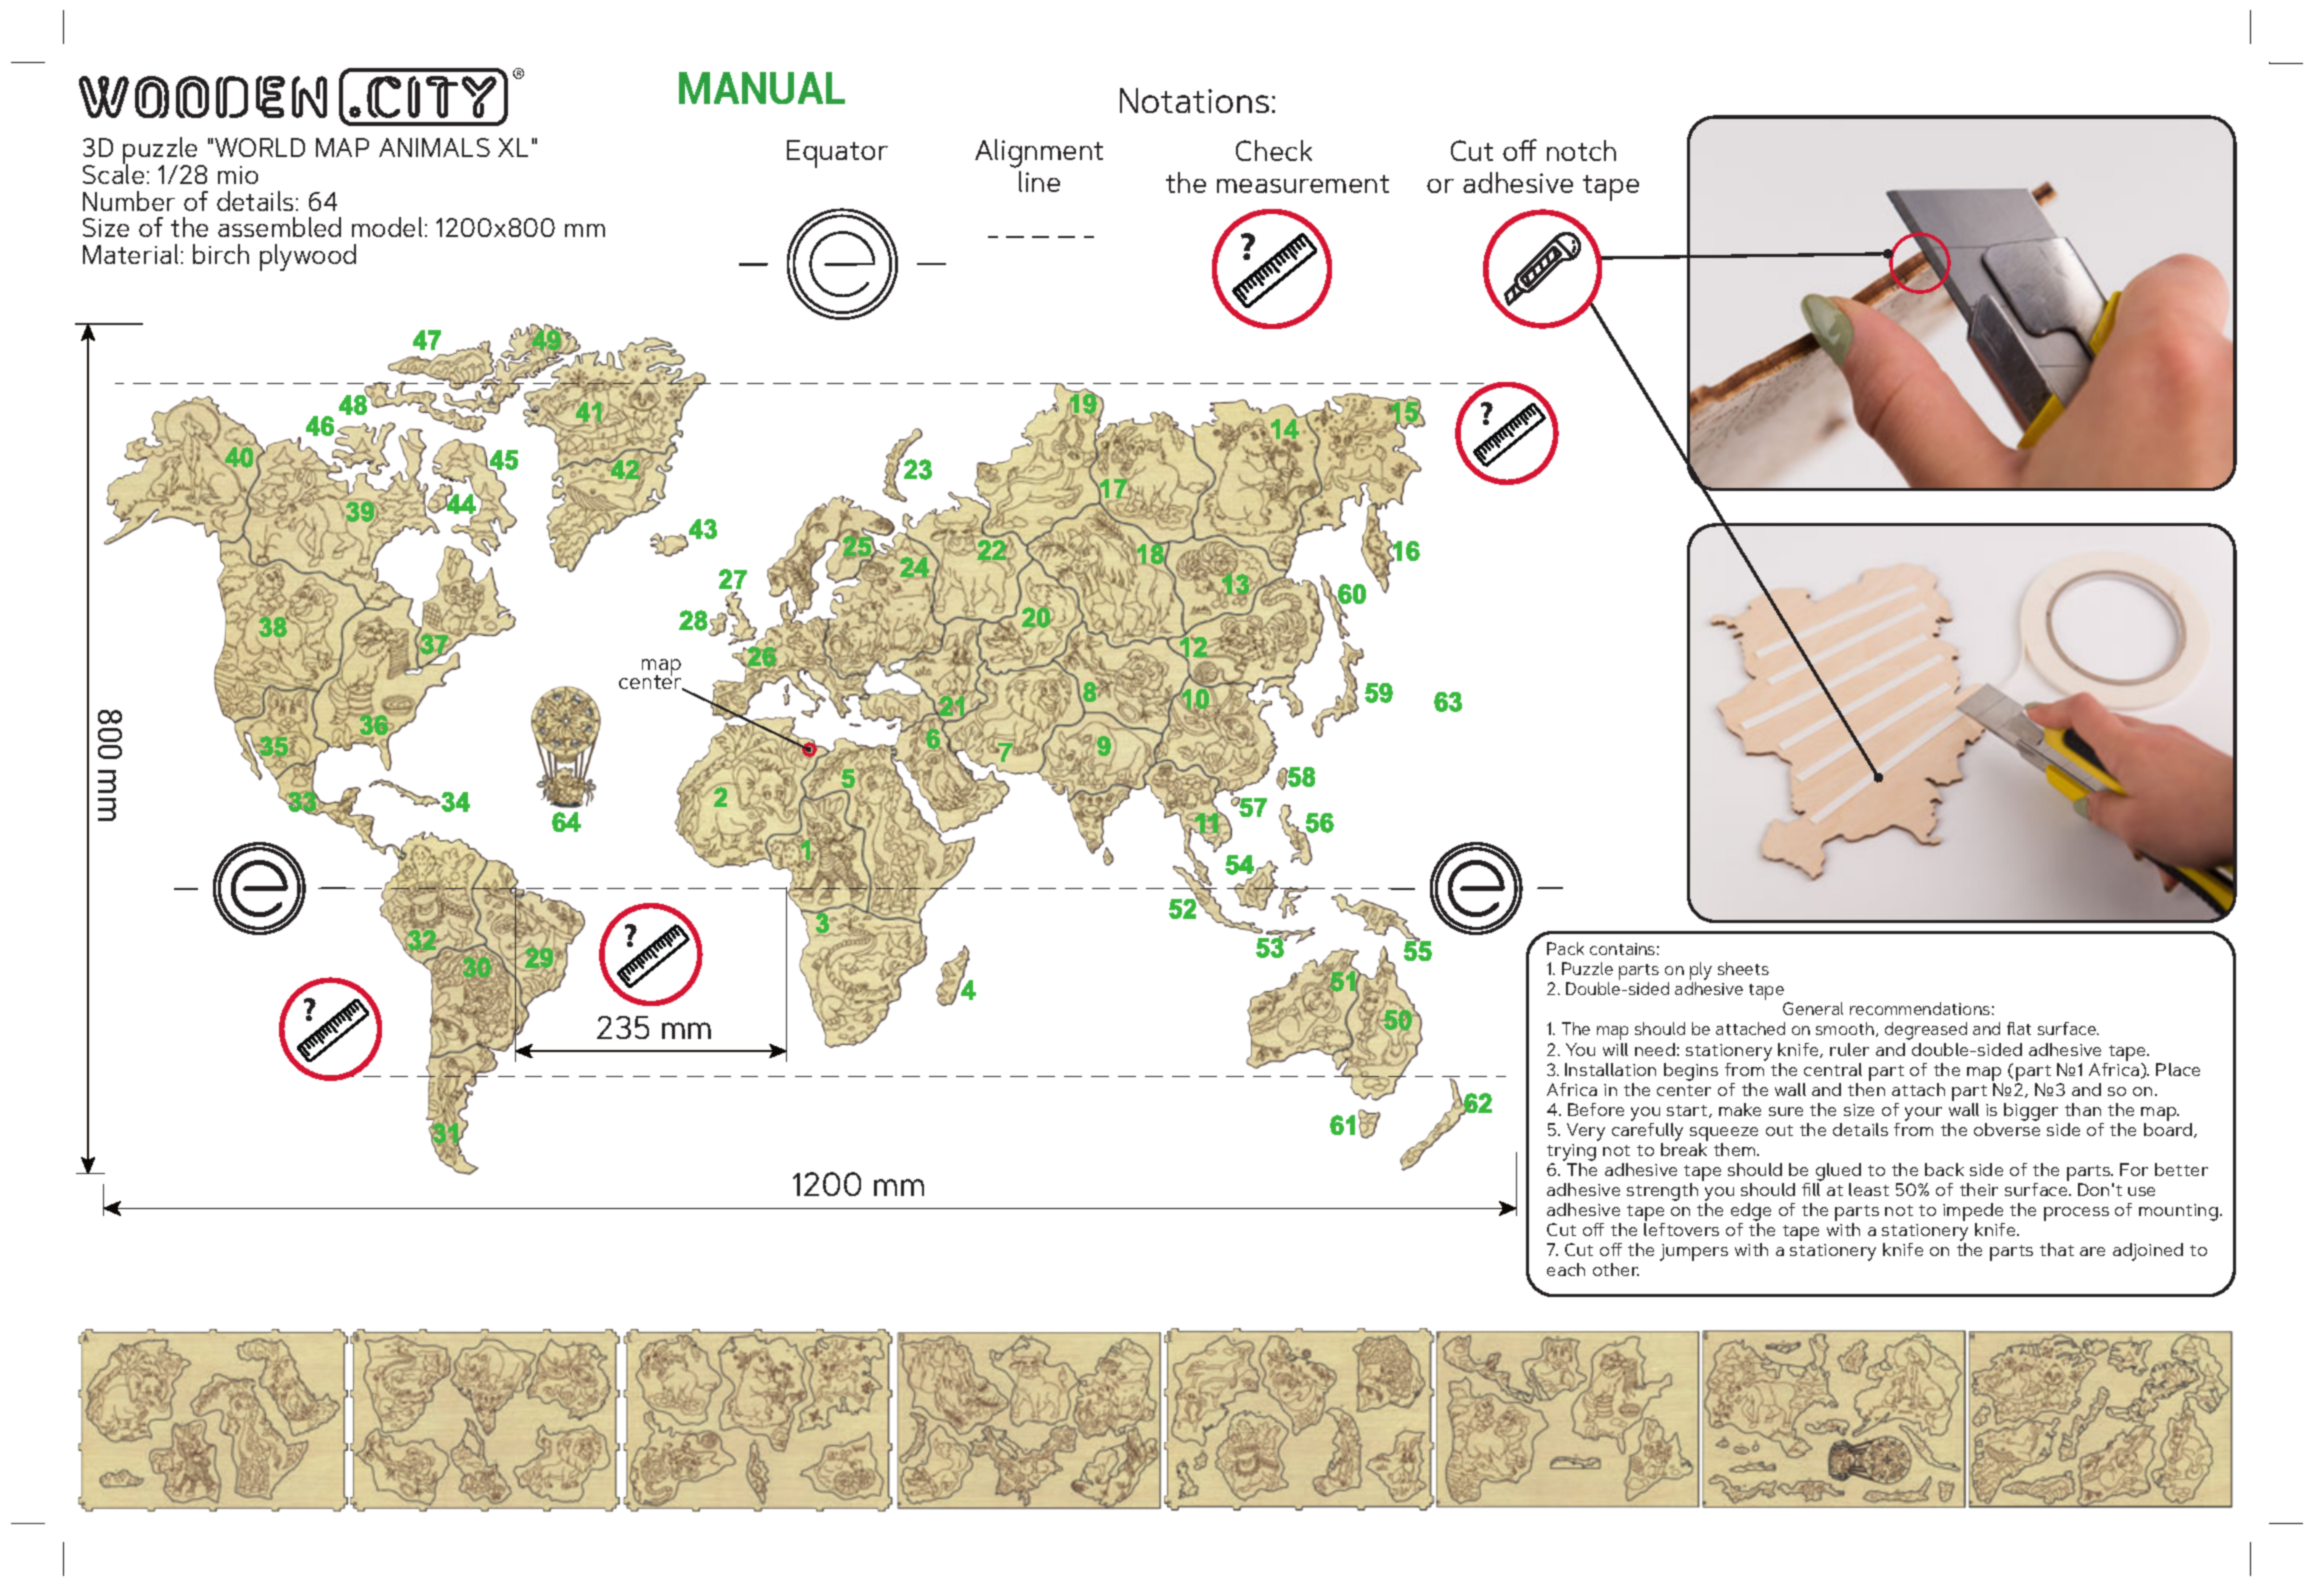 The image size is (2314, 1587). What do you see at coordinates (434, 147) in the image?
I see `ANIMALS` at bounding box center [434, 147].
